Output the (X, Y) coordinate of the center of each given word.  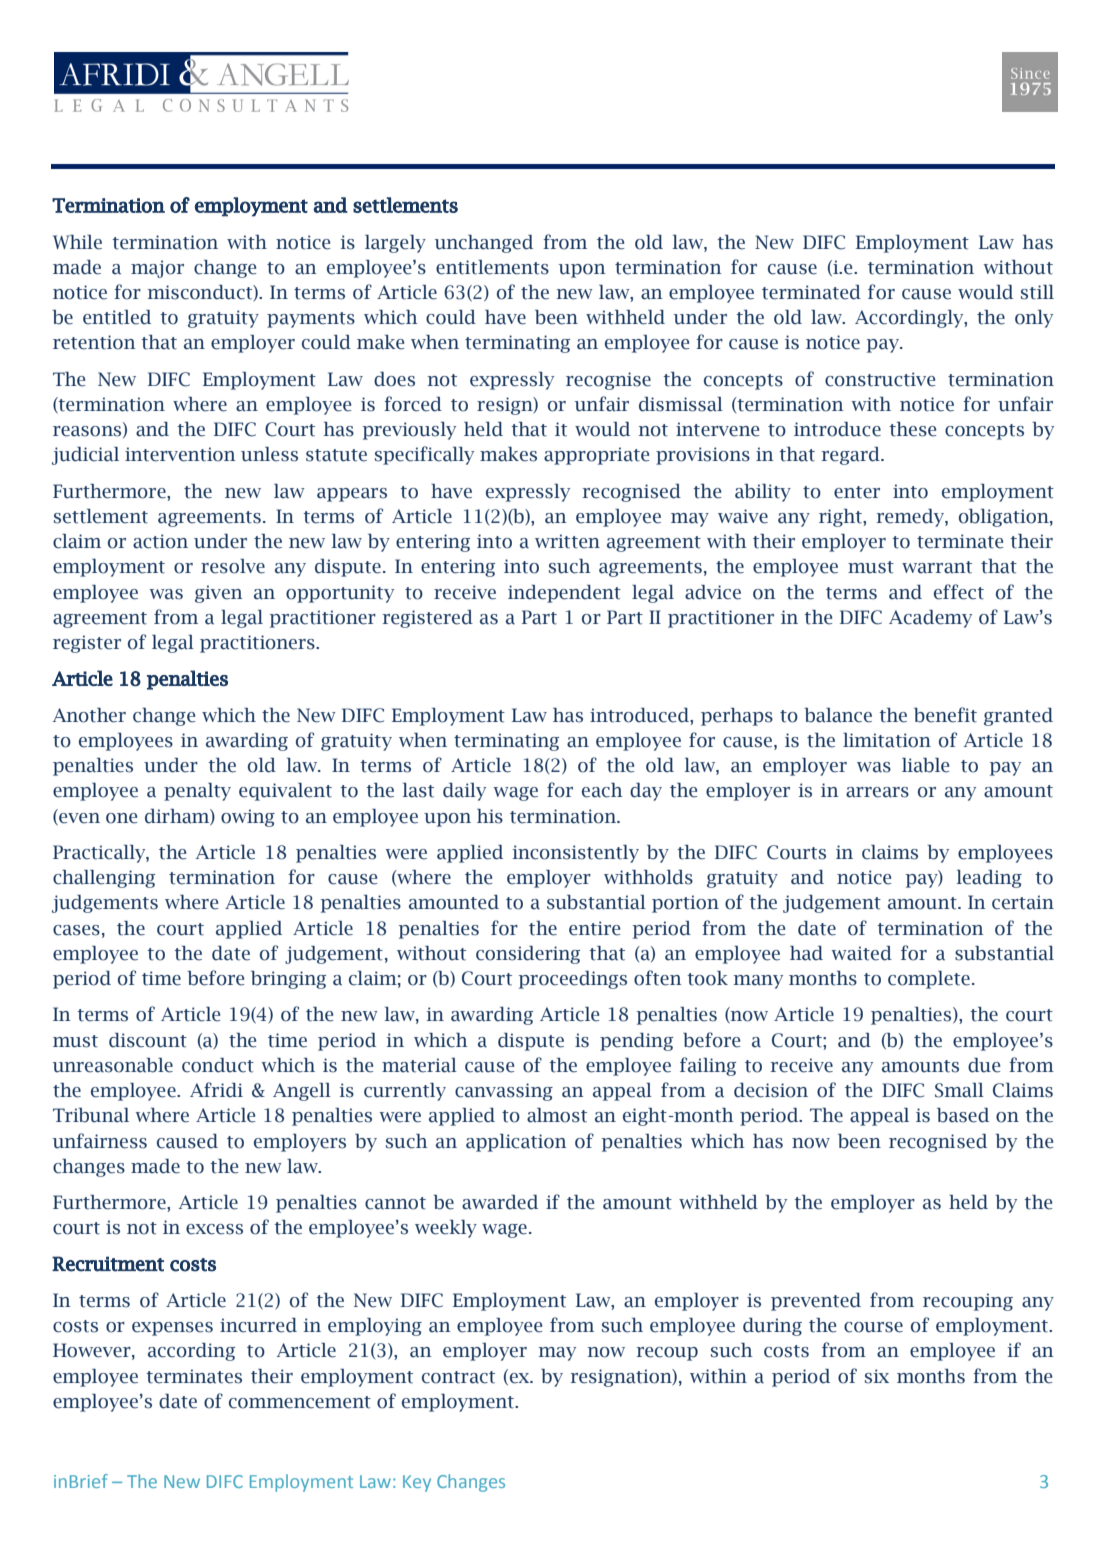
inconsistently (576, 854)
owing (248, 818)
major (157, 269)
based (963, 1115)
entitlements (492, 267)
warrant (937, 567)
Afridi (216, 1090)
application (516, 1143)
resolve (233, 566)
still (1037, 292)
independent (564, 594)
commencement (300, 1402)
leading (989, 879)
